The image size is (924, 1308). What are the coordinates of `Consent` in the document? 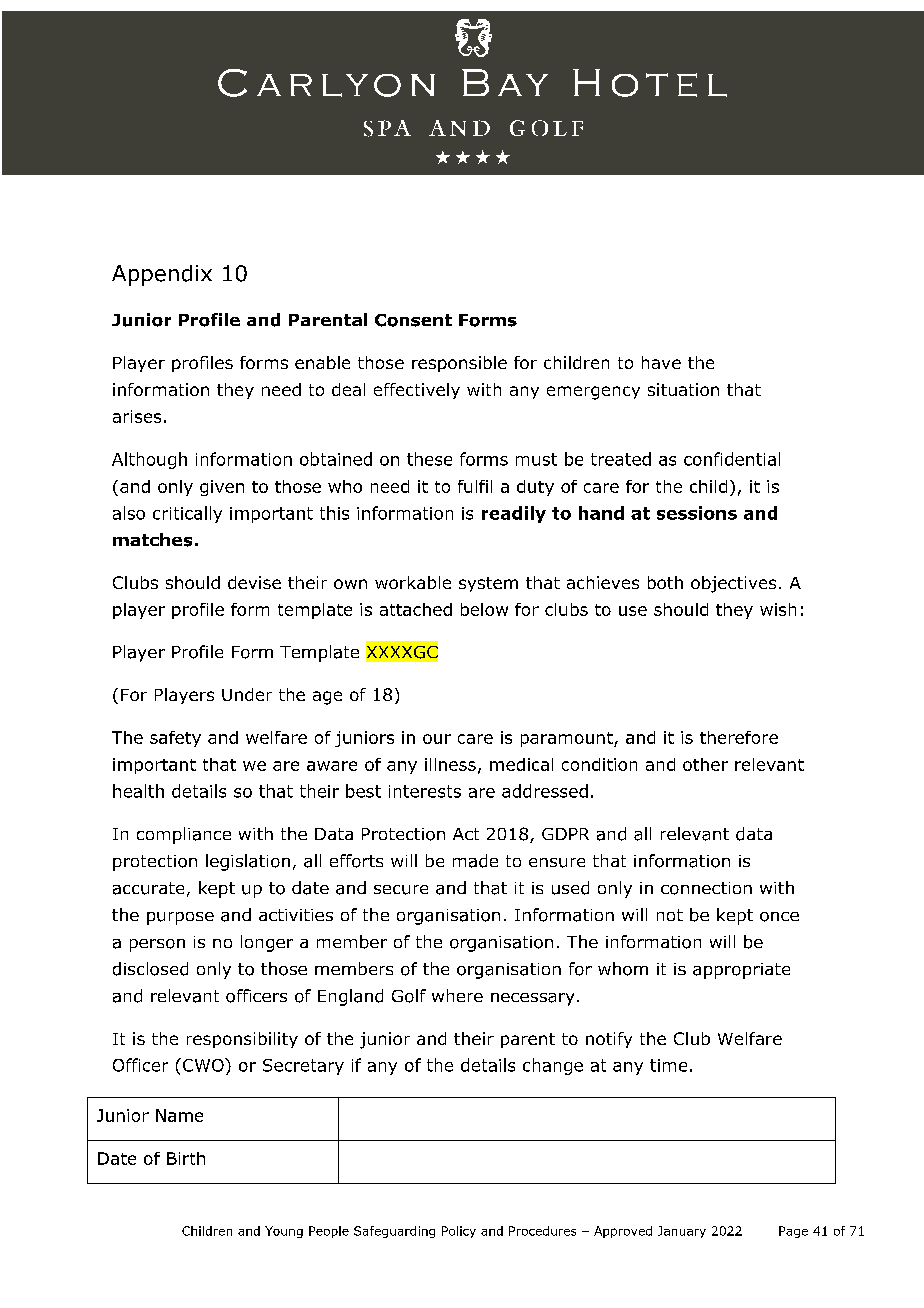 It's located at (413, 320).
